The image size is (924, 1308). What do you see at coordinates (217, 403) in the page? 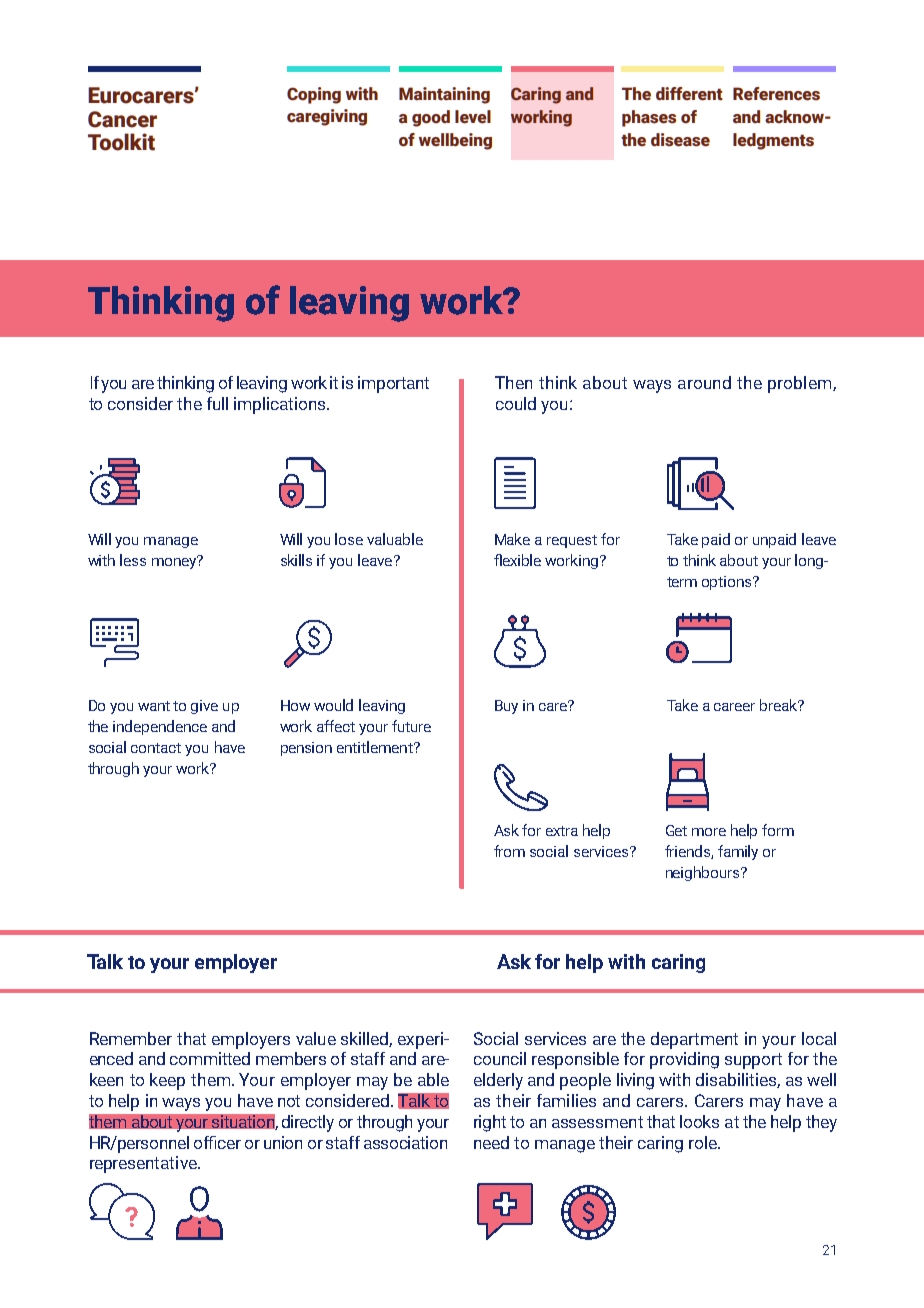
I see `full` at bounding box center [217, 403].
